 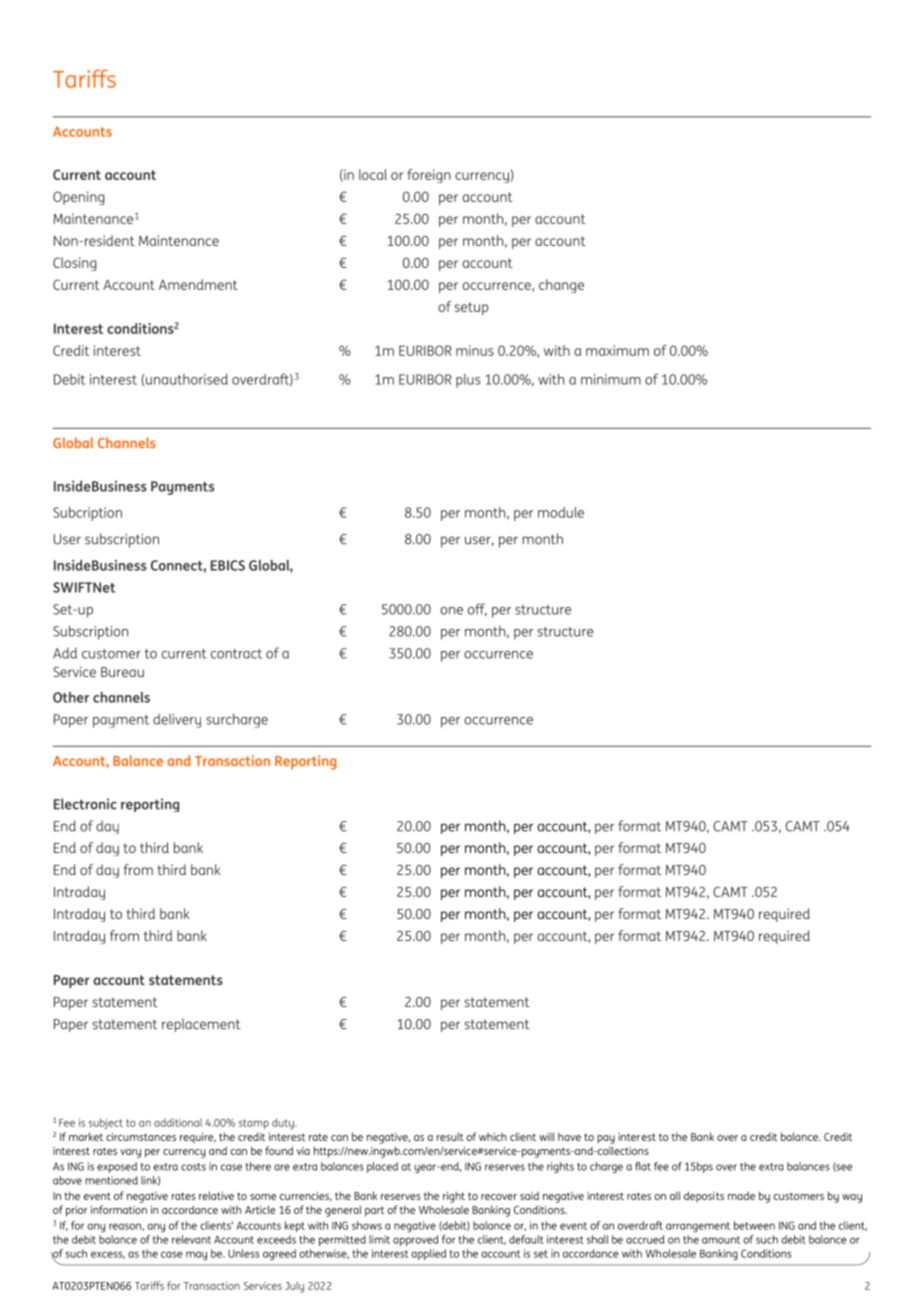 I want to click on module, so click(x=561, y=512).
